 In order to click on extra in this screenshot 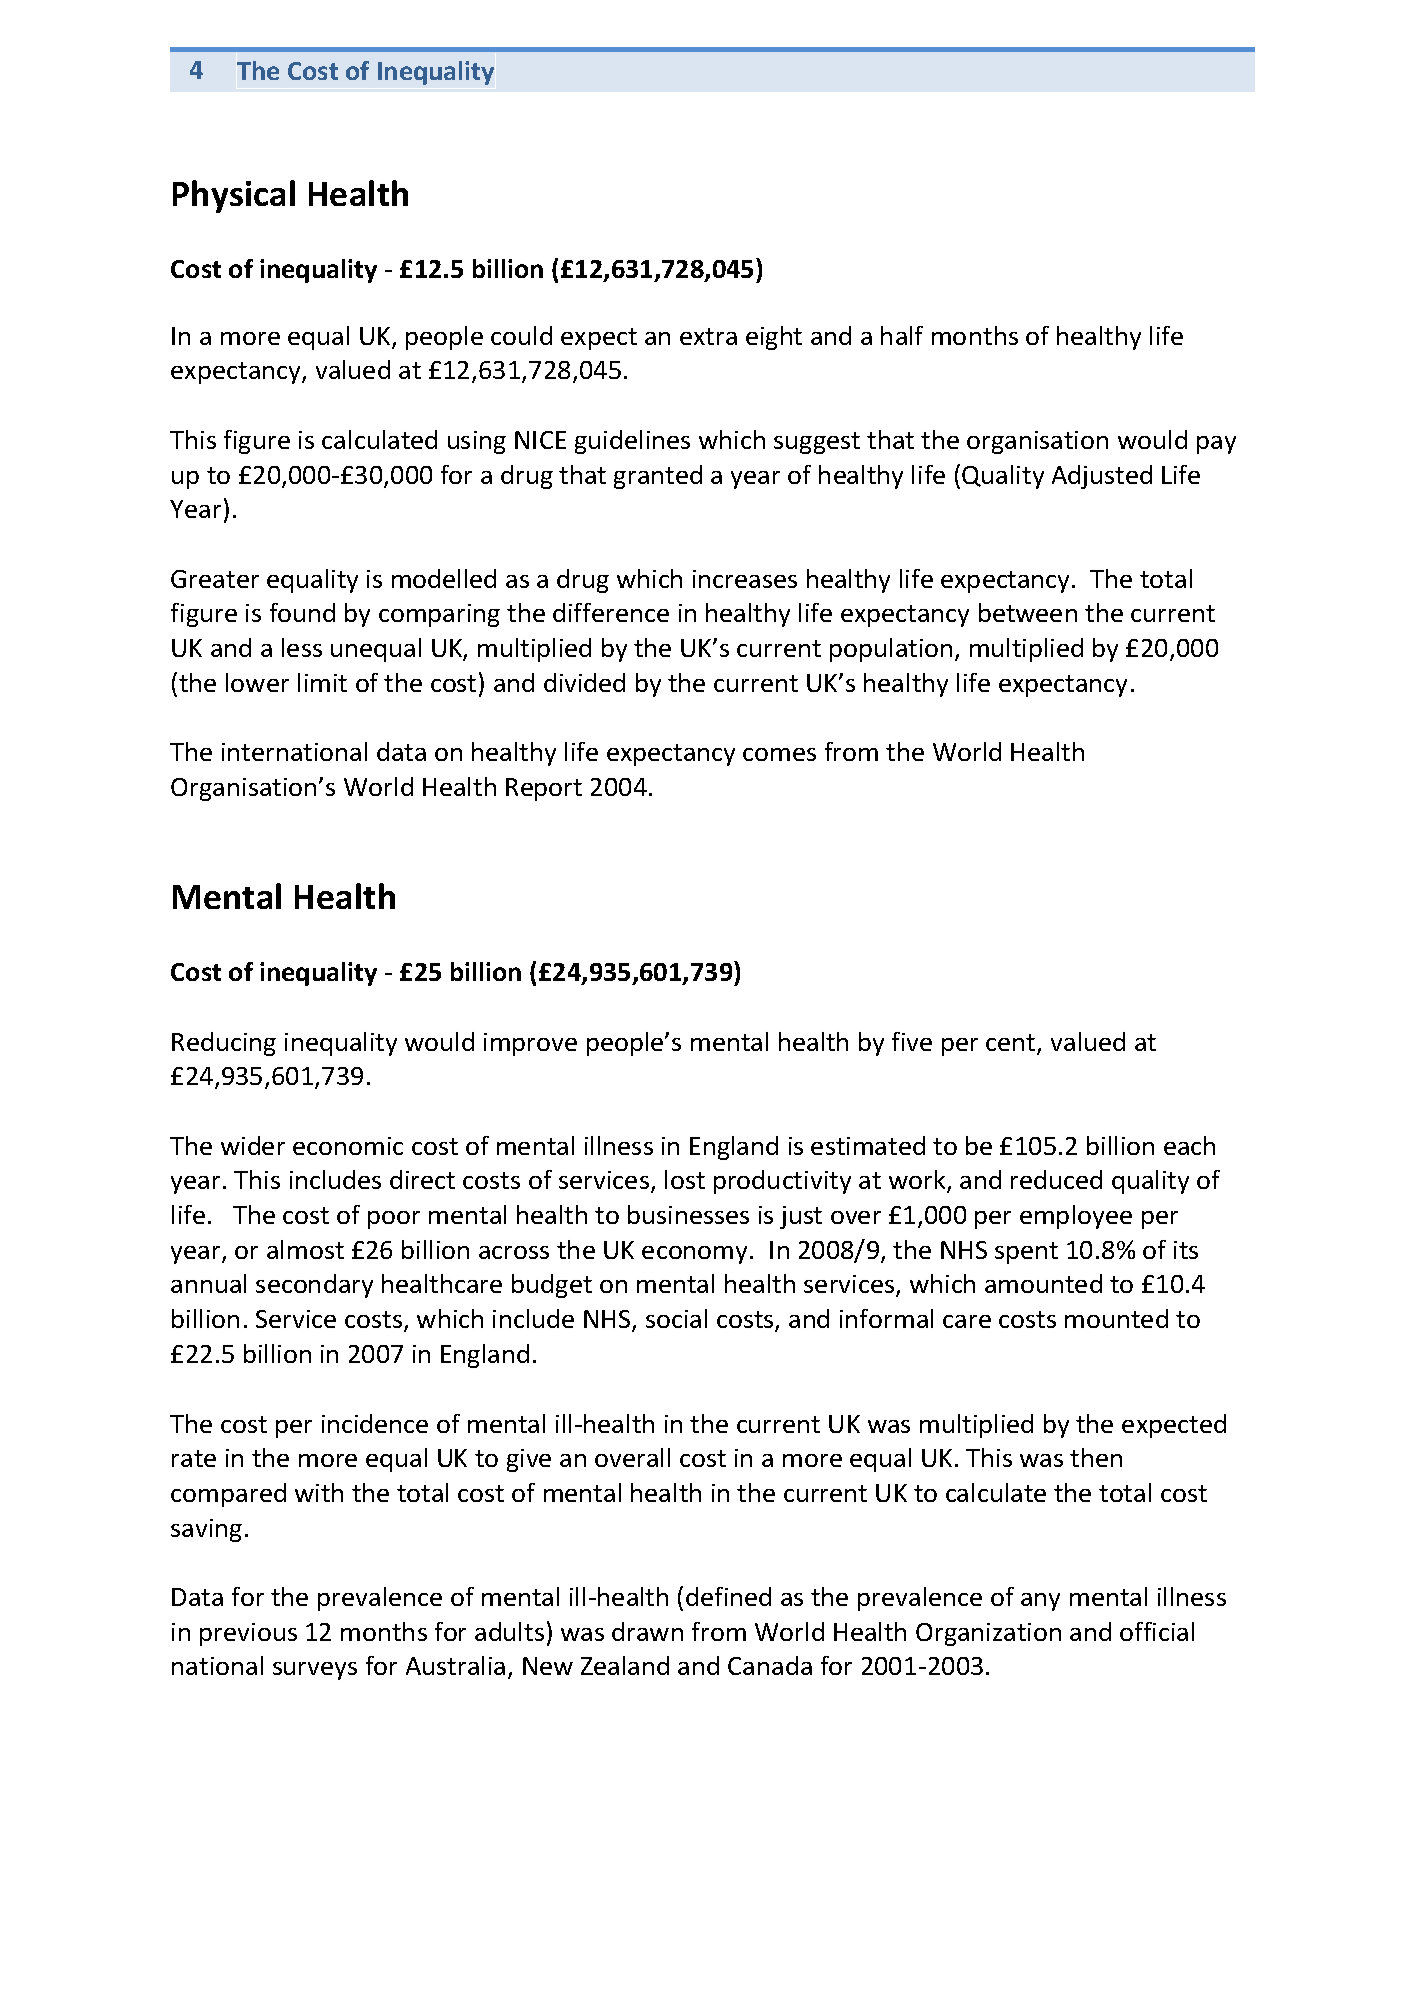, I will do `click(708, 336)`.
